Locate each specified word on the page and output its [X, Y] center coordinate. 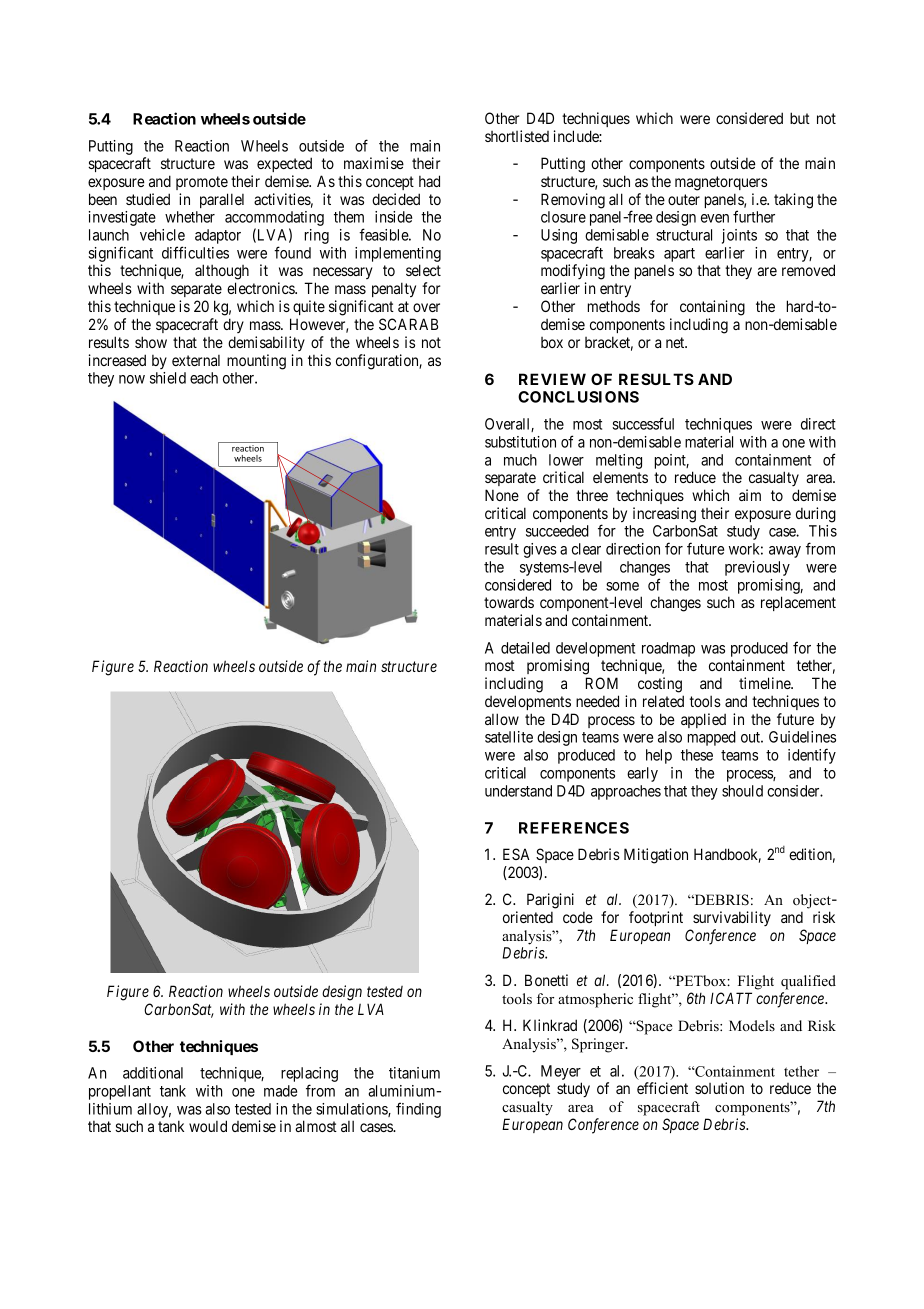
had [429, 181]
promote [202, 183]
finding [418, 1110]
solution [719, 1088]
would [208, 1126]
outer [684, 199]
